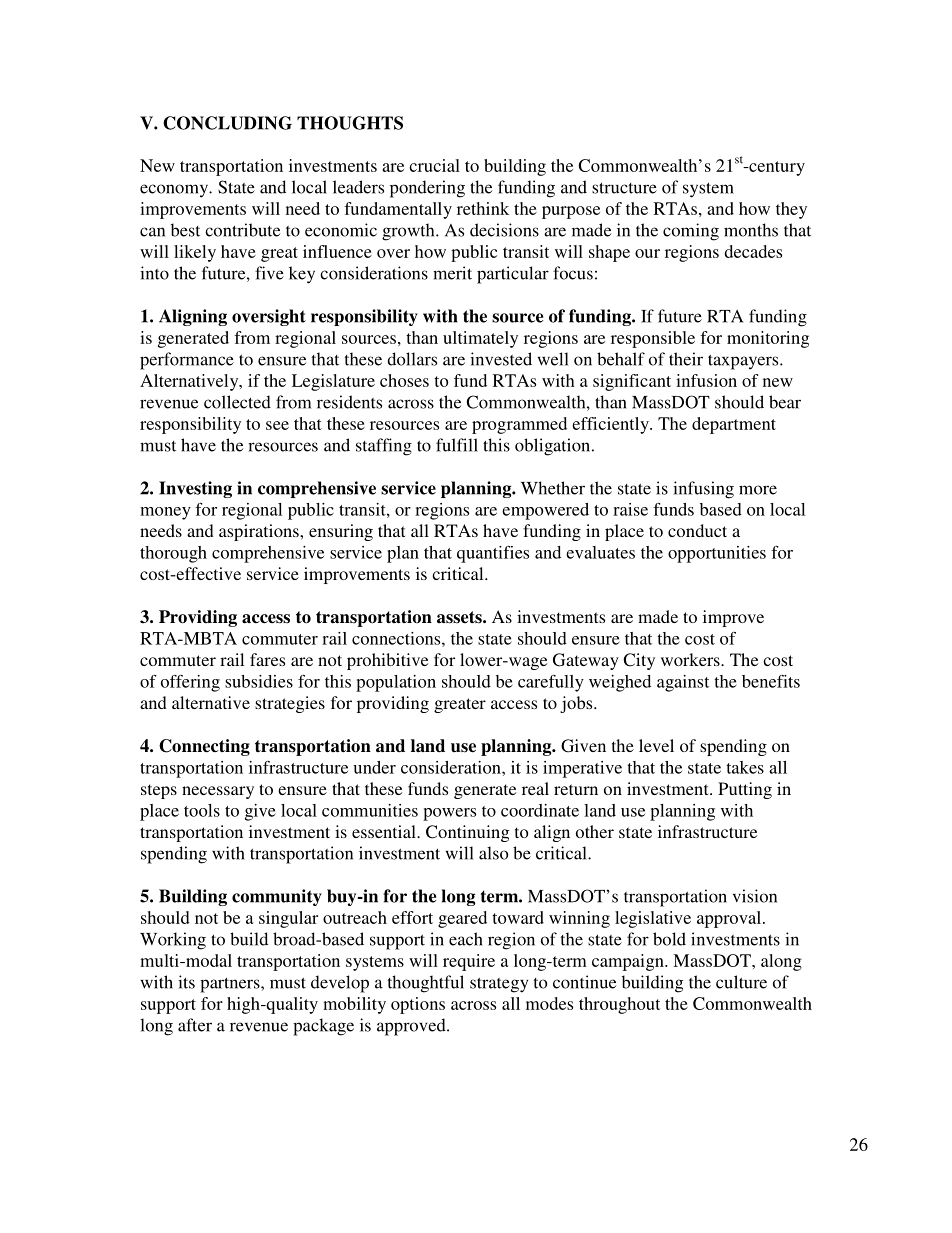 The width and height of the document is (952, 1233). I want to click on population, so click(396, 683).
